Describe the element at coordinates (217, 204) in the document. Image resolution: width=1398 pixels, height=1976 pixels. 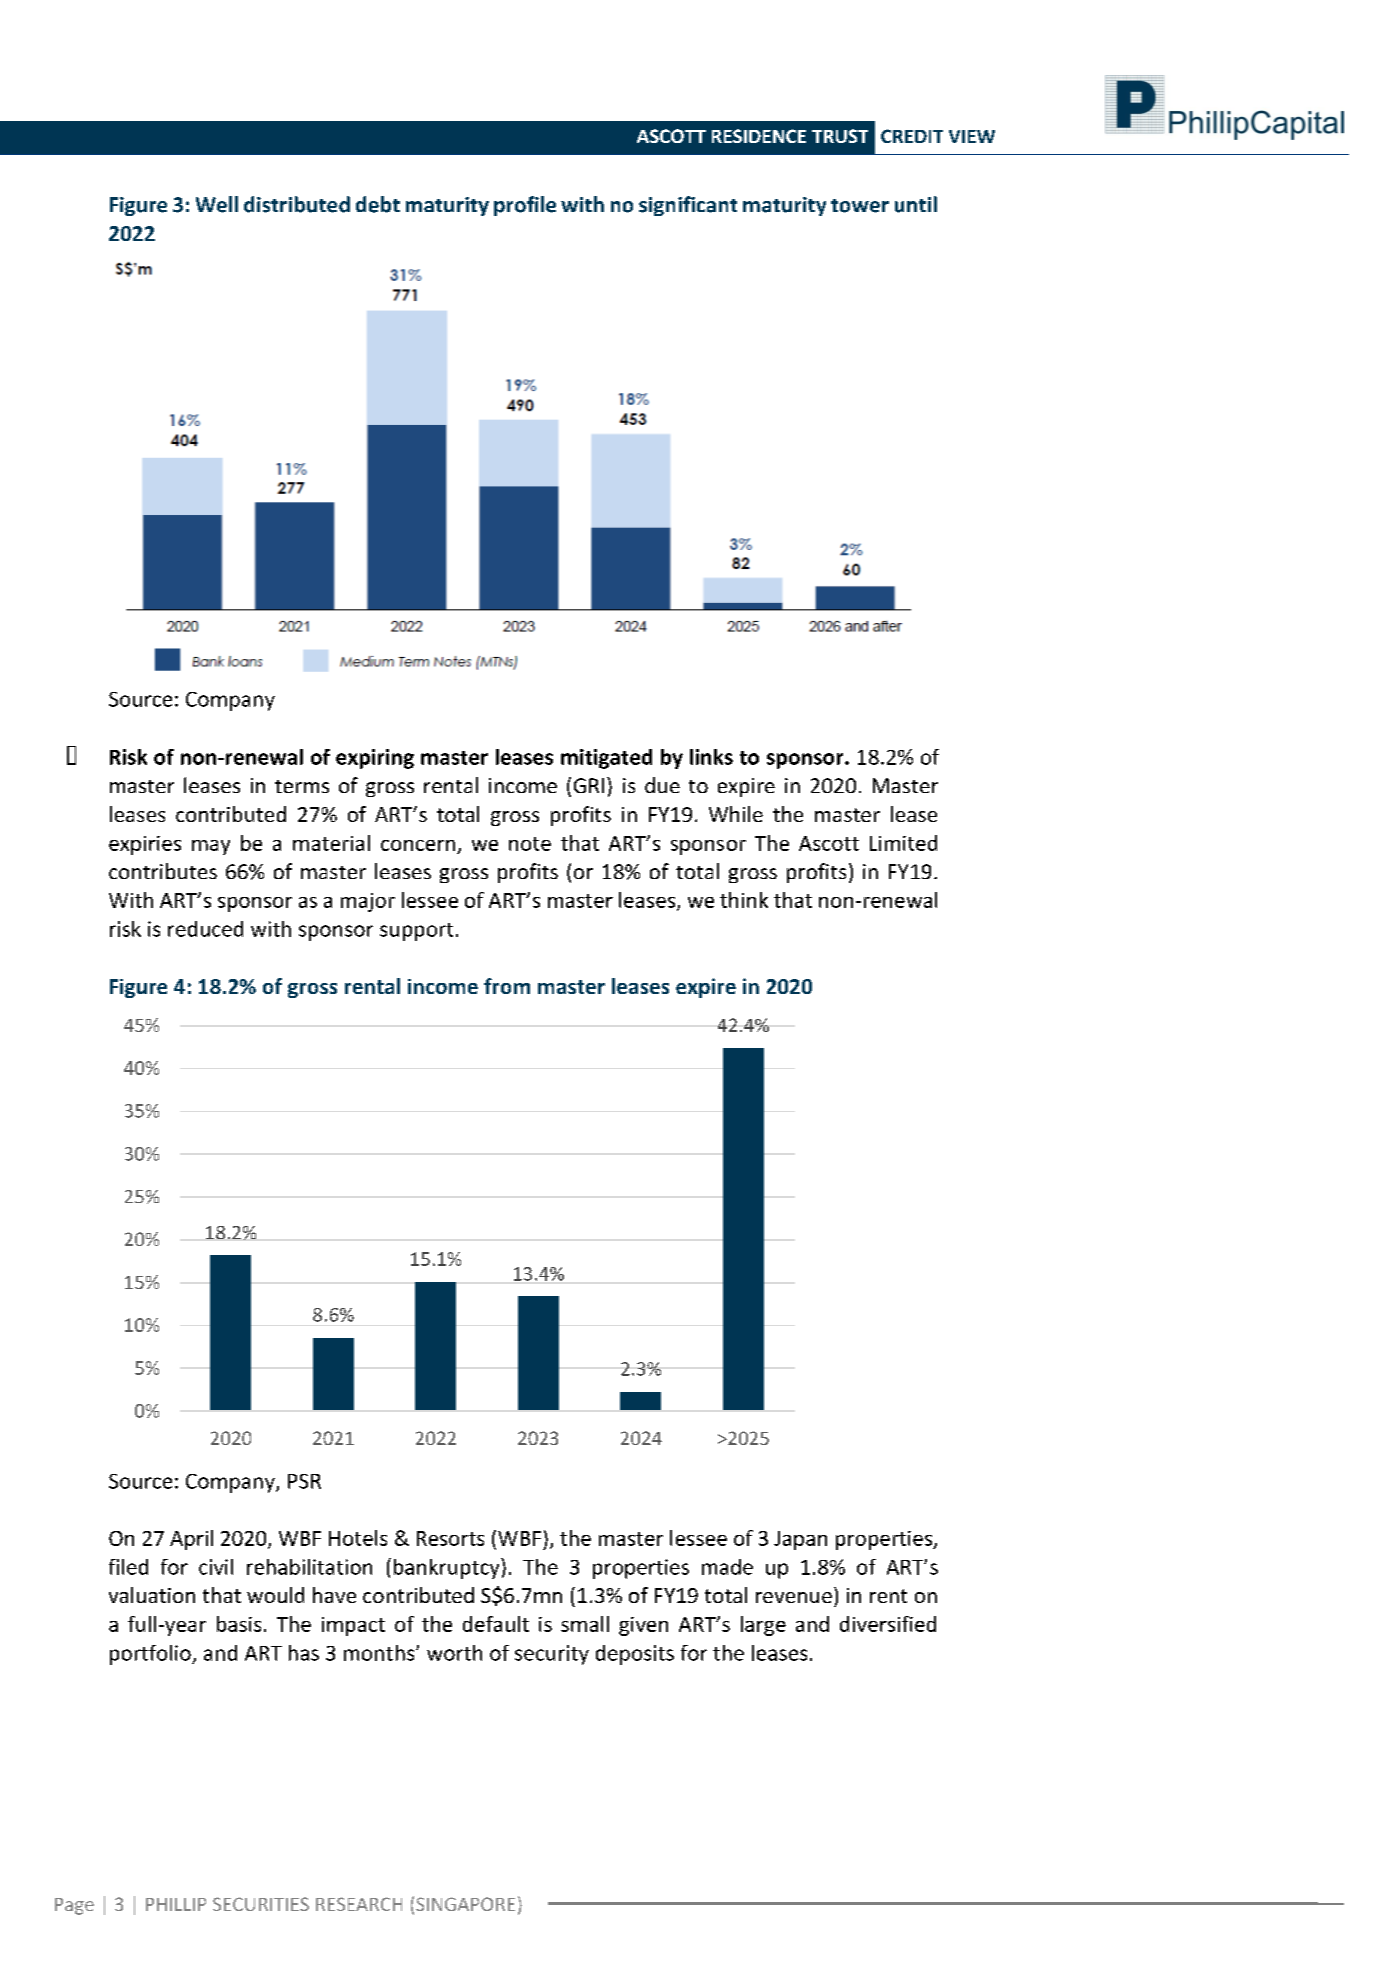
I see `Well` at that location.
